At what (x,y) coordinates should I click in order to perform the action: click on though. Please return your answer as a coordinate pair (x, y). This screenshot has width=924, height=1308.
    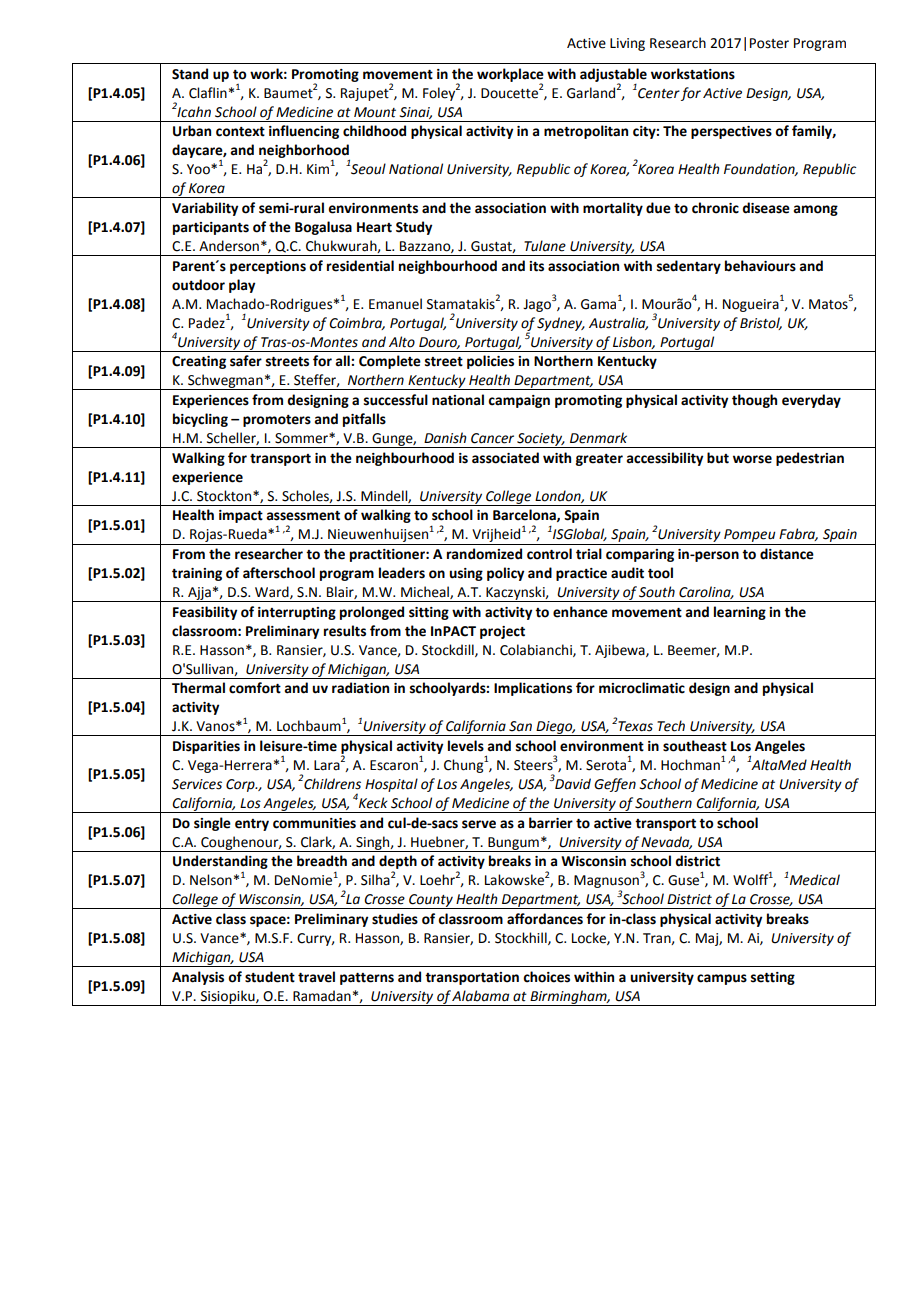
    Looking at the image, I should click on (754, 401).
